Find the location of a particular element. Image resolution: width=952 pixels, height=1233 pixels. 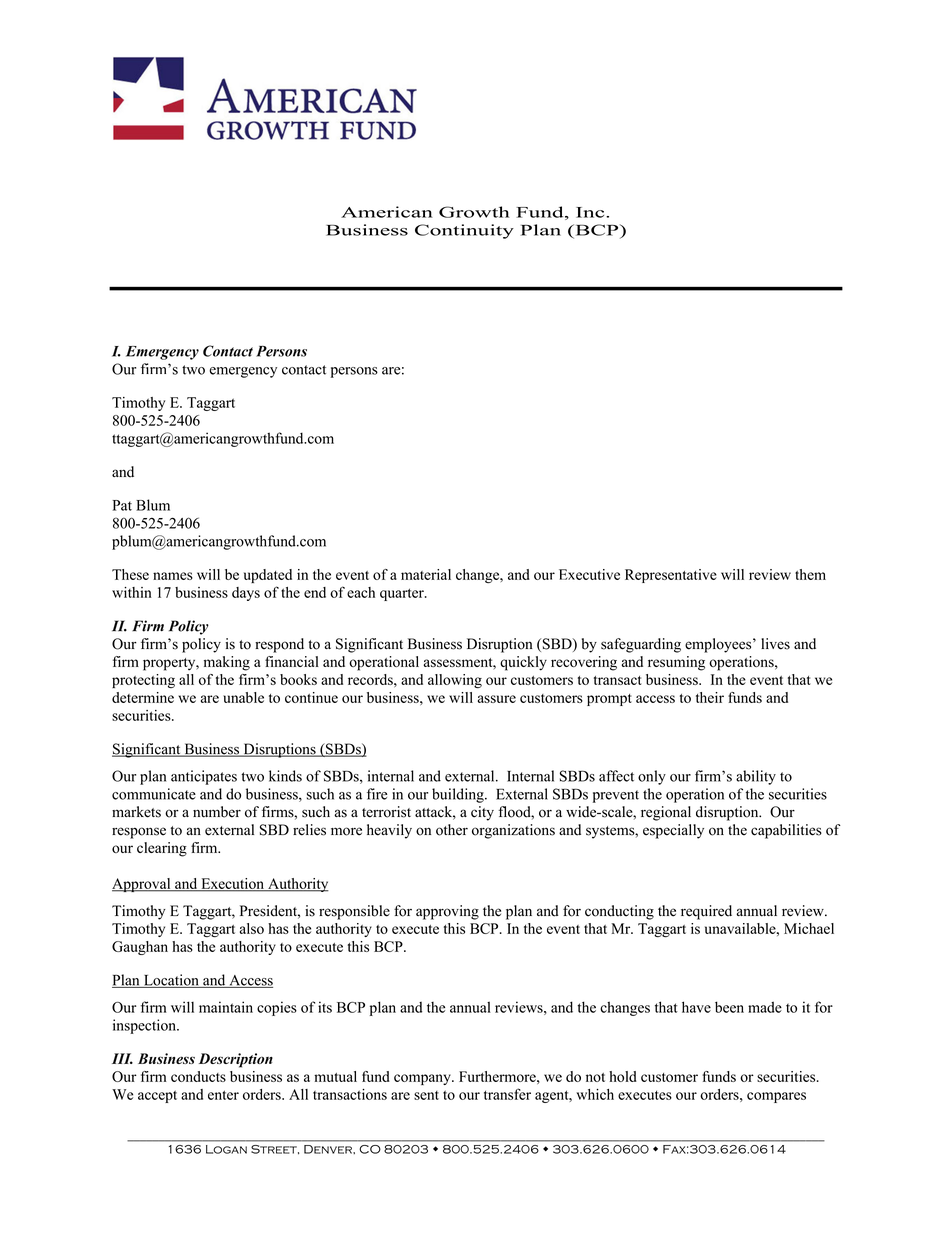

names is located at coordinates (173, 576).
